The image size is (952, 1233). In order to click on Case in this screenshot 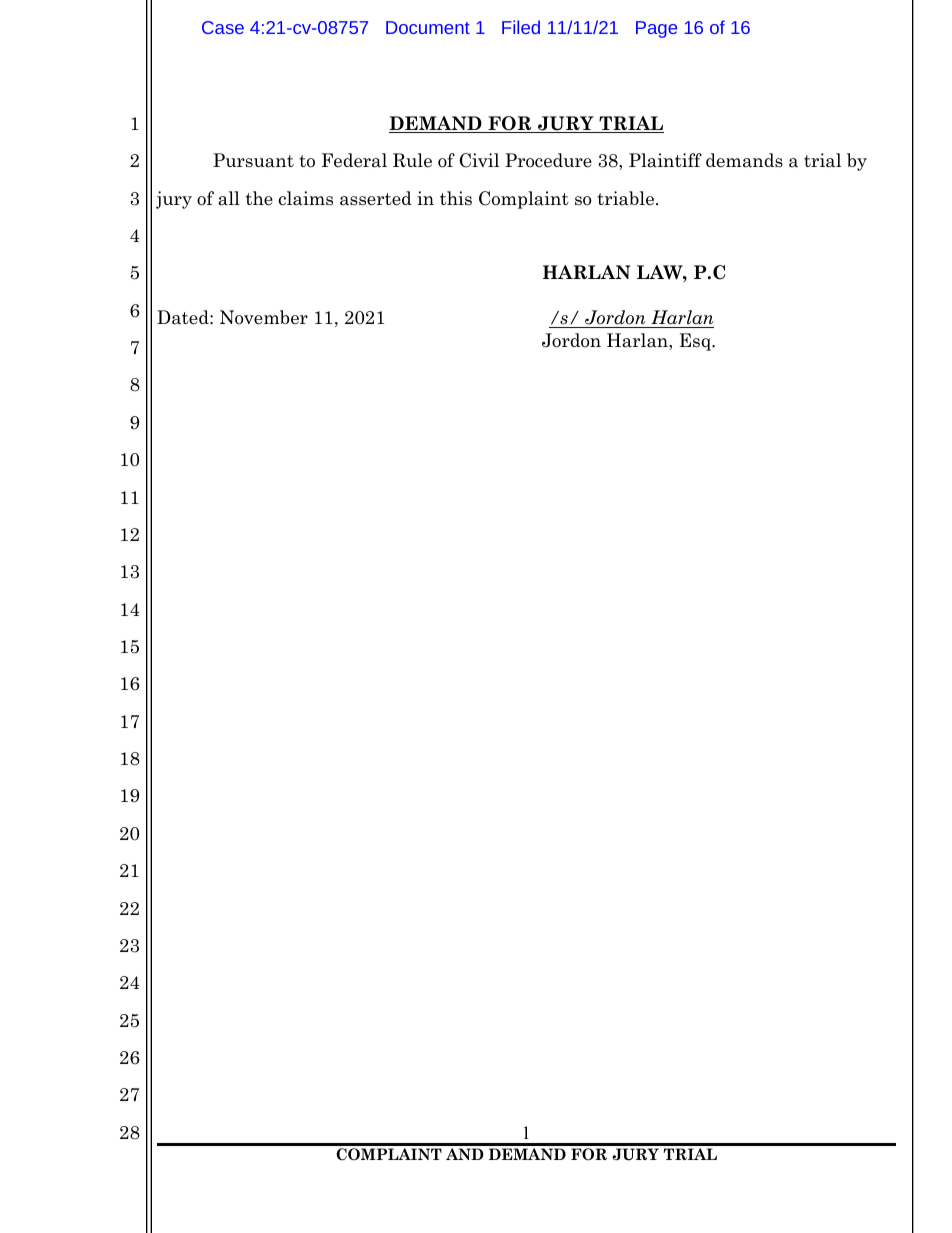, I will do `click(223, 27)`.
